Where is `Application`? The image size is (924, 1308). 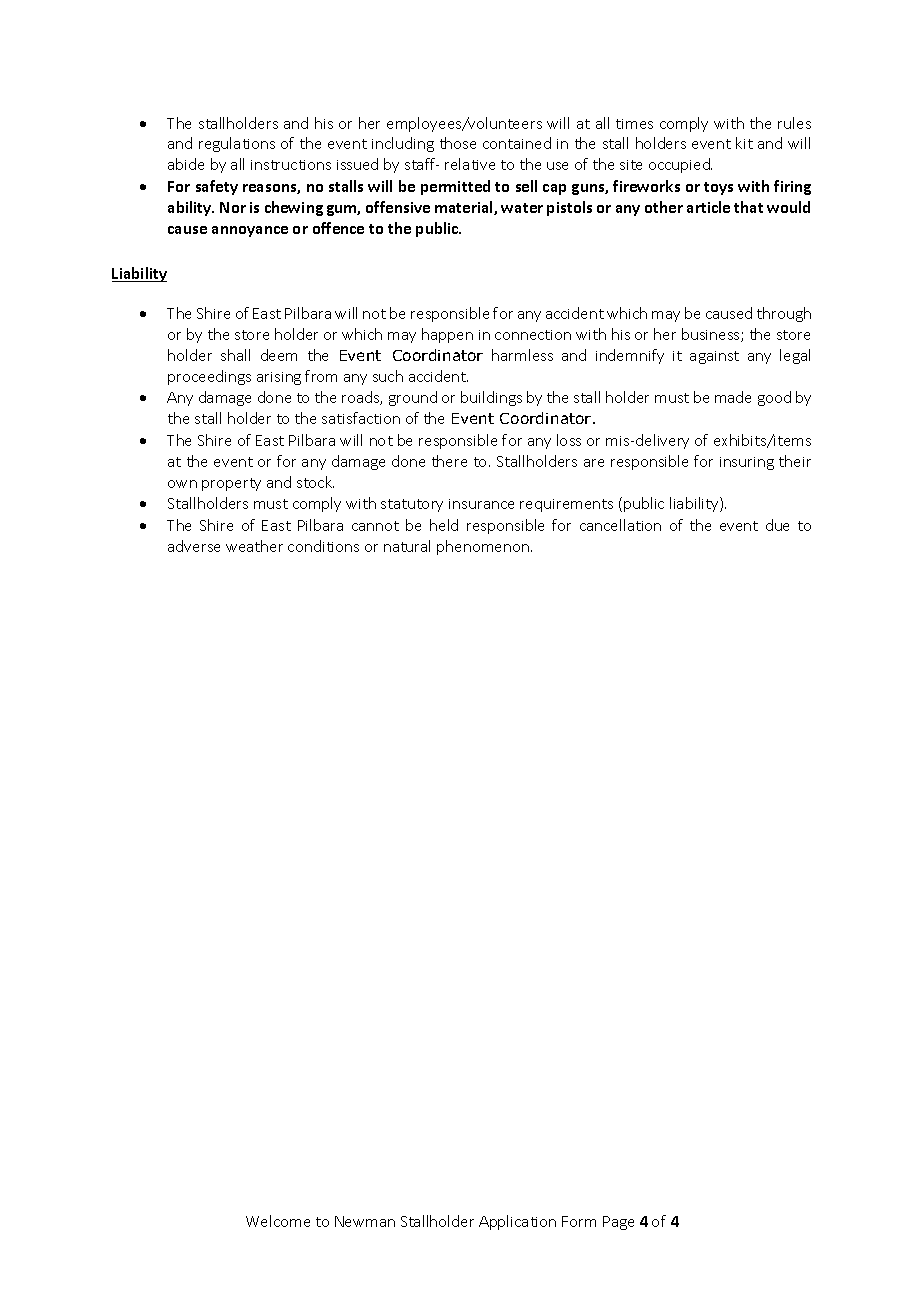 Application is located at coordinates (517, 1222).
